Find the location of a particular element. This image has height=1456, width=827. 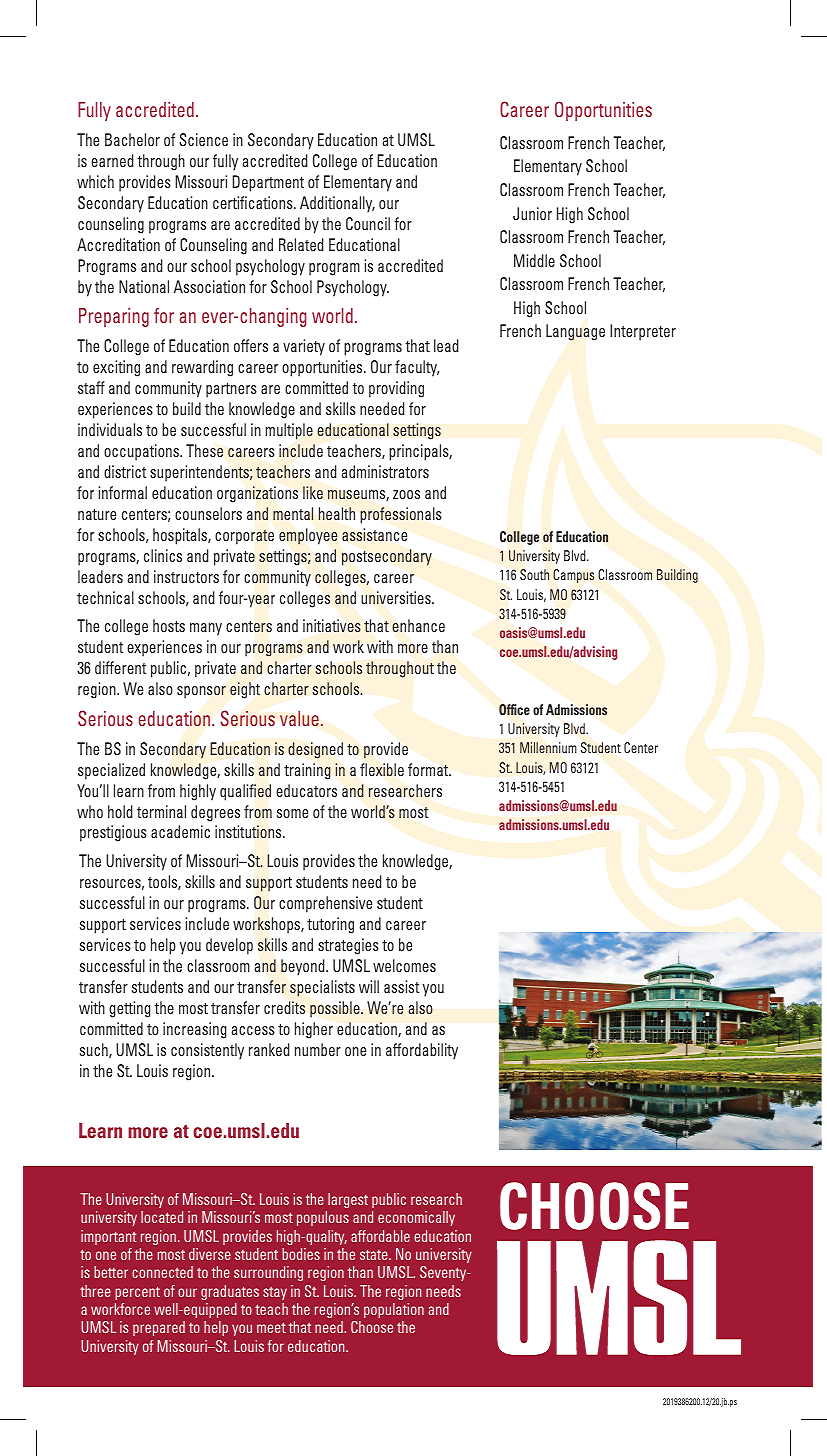

Millennium is located at coordinates (548, 747).
